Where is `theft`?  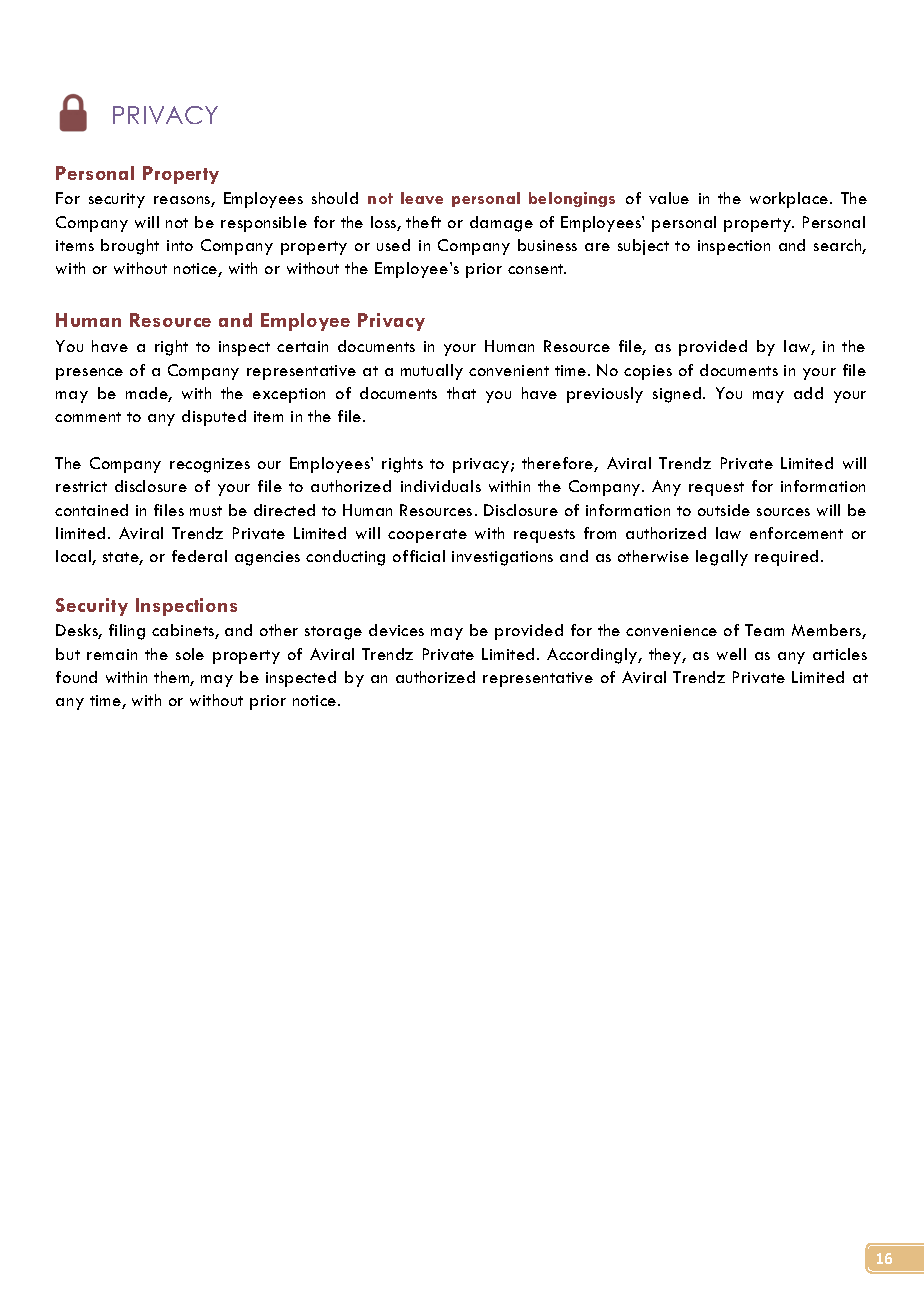 theft is located at coordinates (423, 222).
